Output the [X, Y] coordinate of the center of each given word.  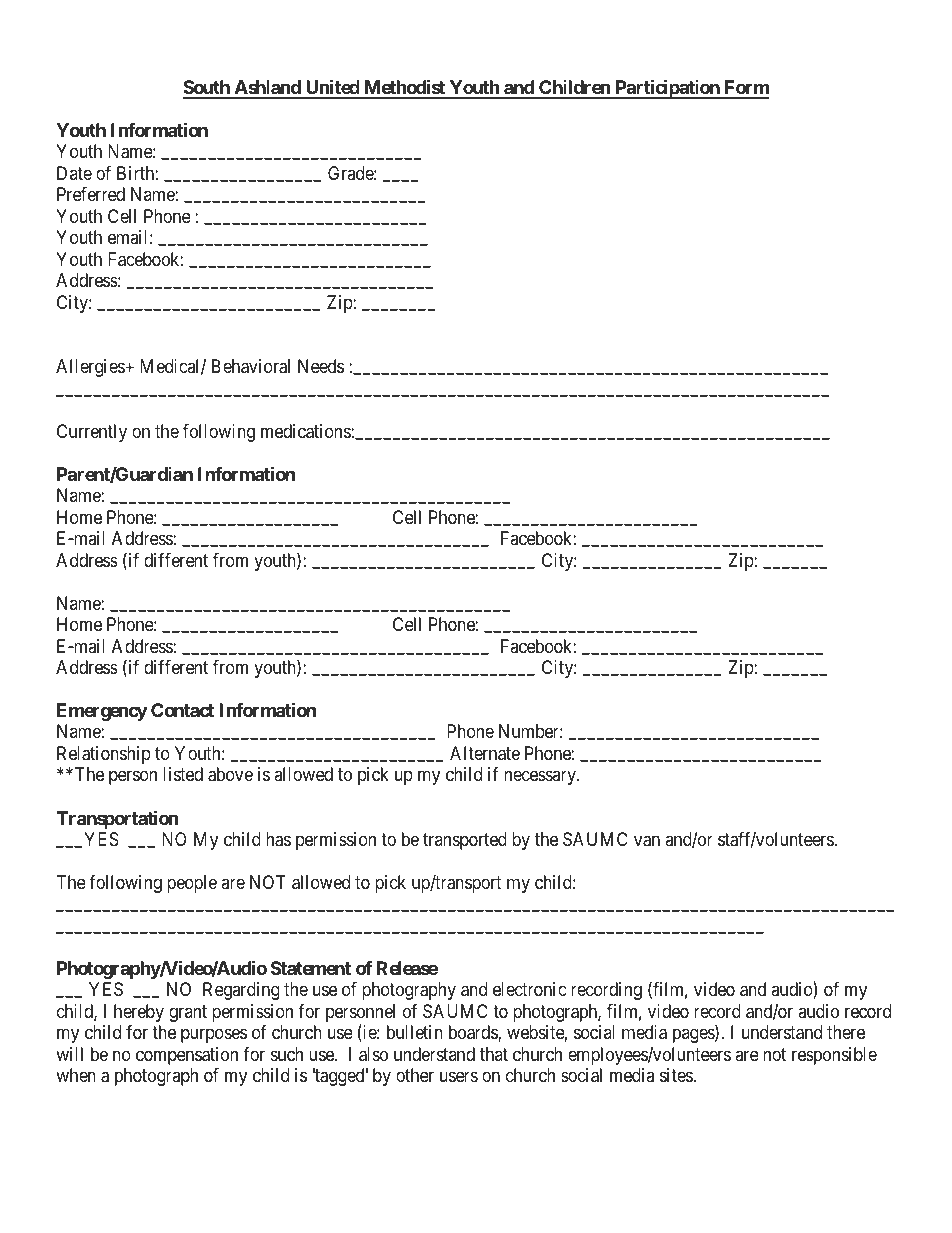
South [207, 89]
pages [694, 1036]
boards [474, 1033]
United [332, 88]
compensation [187, 1056]
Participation [667, 89]
